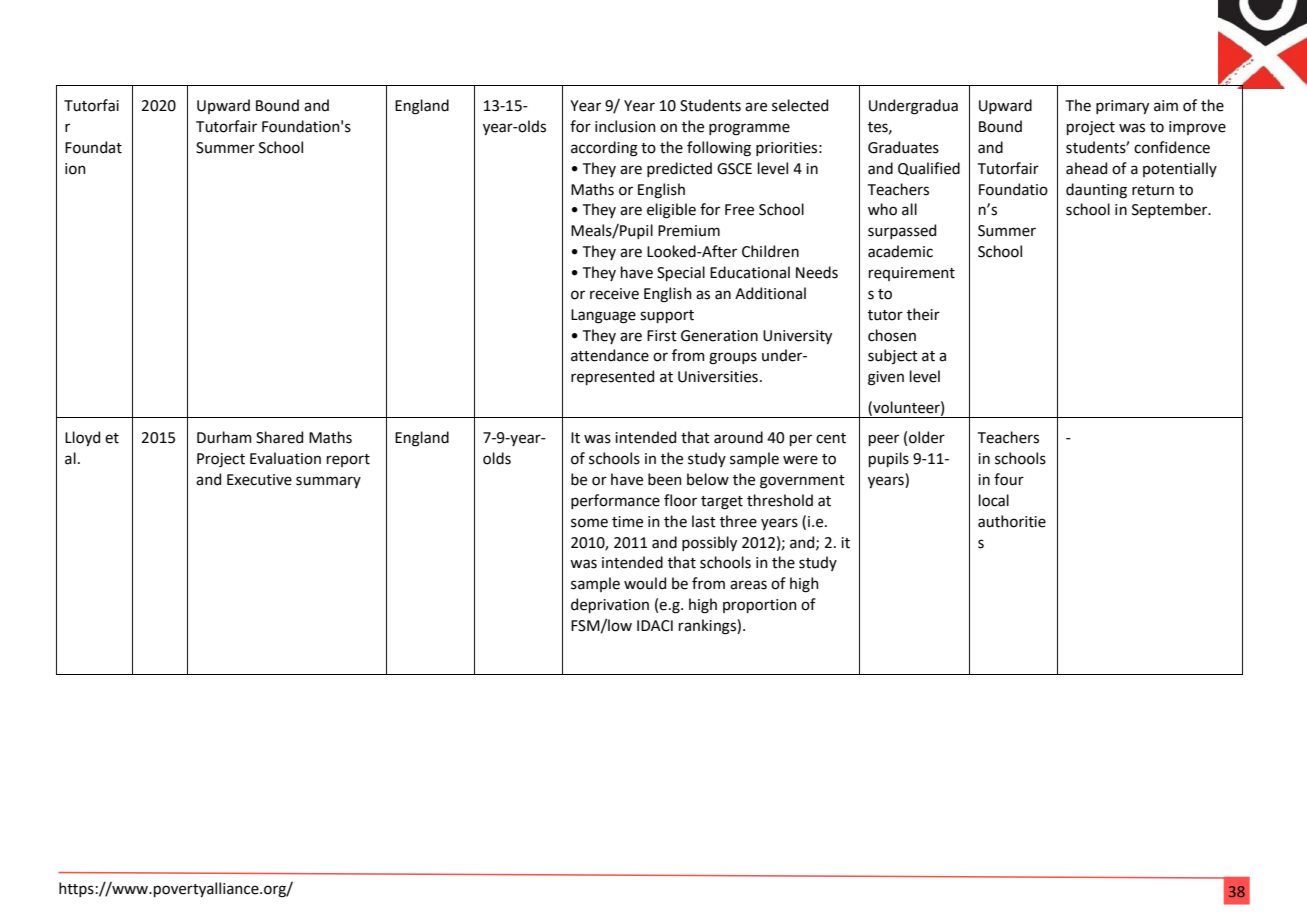 The height and width of the screenshot is (924, 1307). I want to click on Premium, so click(689, 231).
